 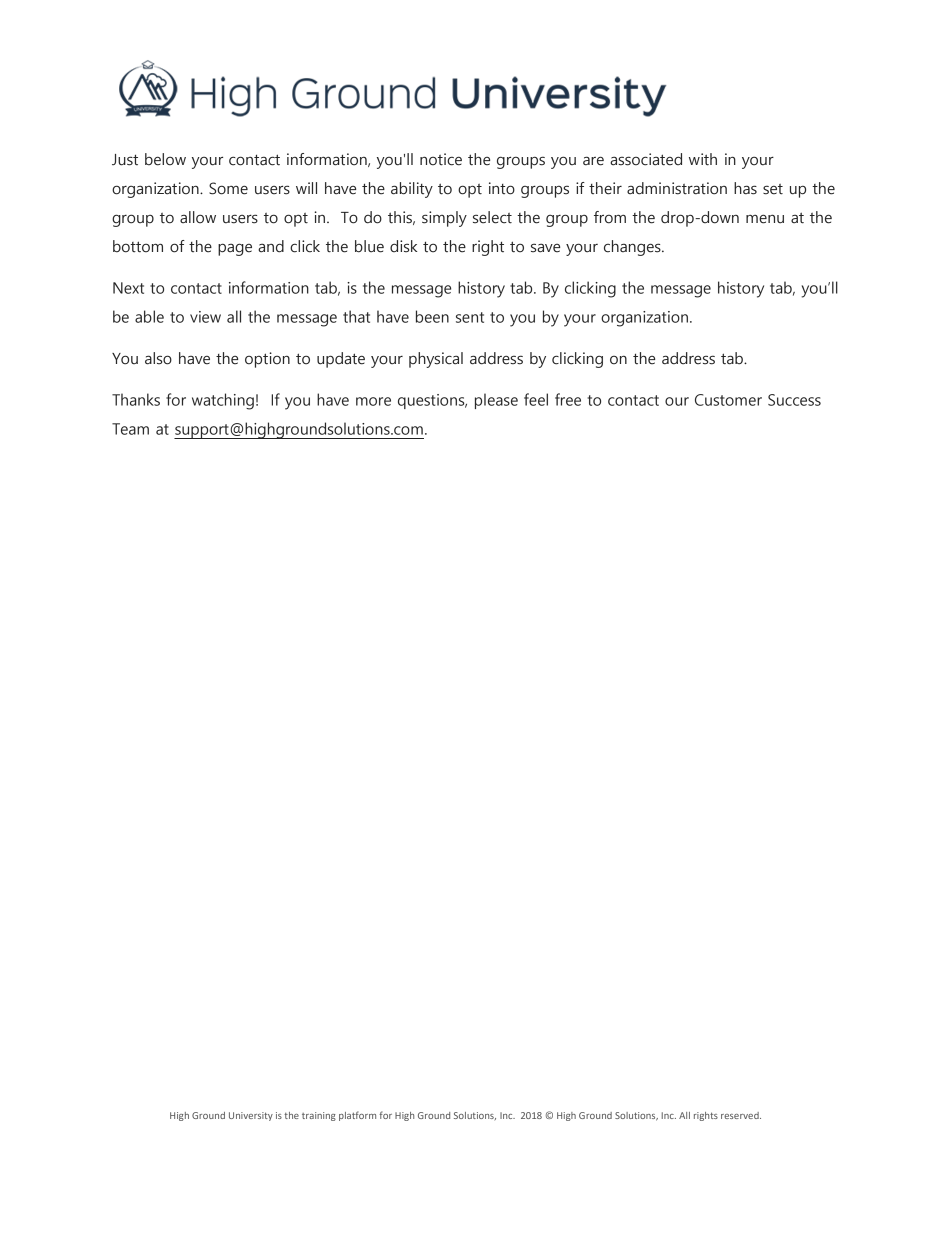 I want to click on Some, so click(x=228, y=188).
